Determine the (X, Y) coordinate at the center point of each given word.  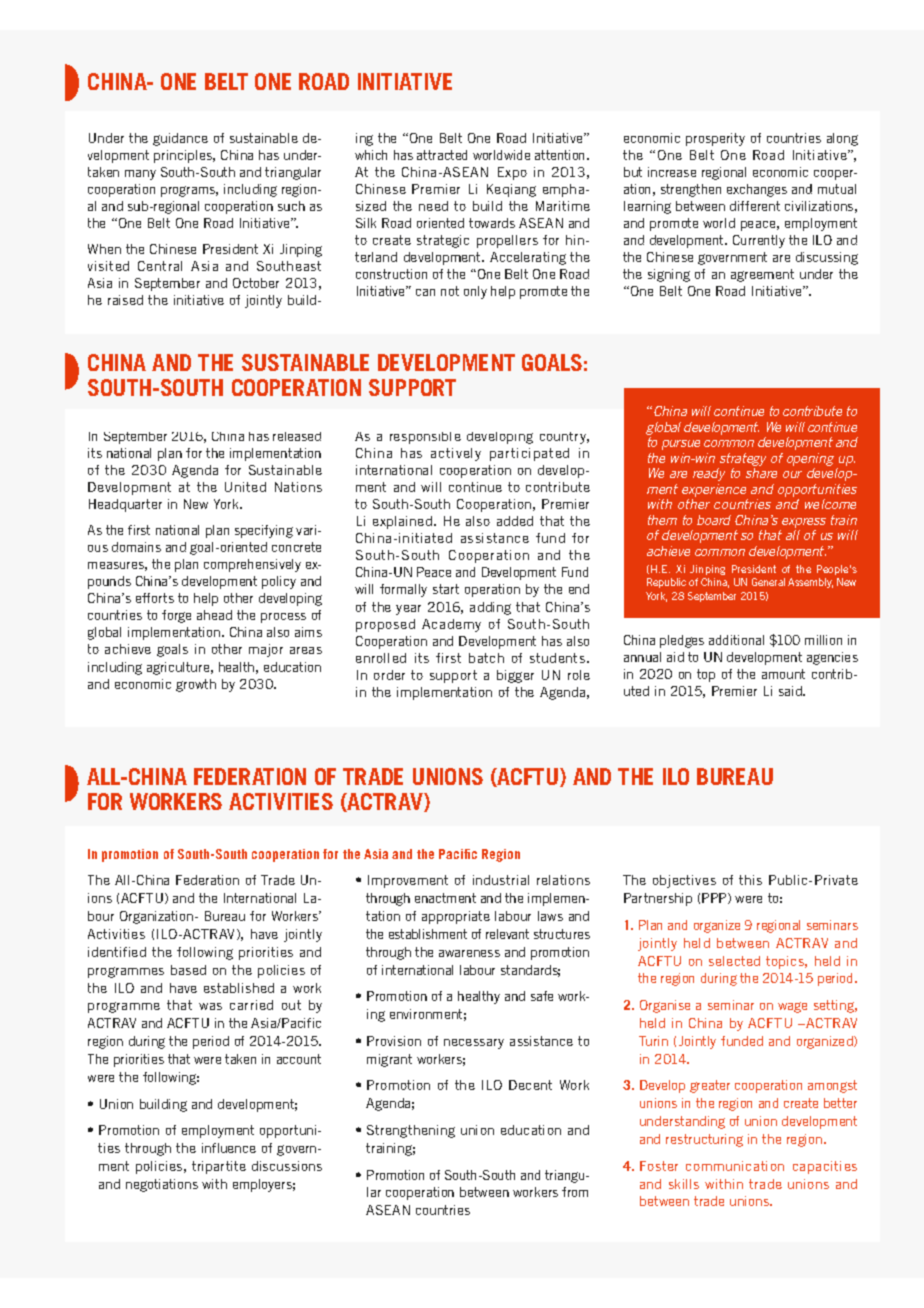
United (245, 487)
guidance (180, 139)
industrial (501, 880)
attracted (442, 155)
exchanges (757, 190)
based (188, 970)
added (515, 521)
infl (210, 1148)
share (761, 473)
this (750, 880)
